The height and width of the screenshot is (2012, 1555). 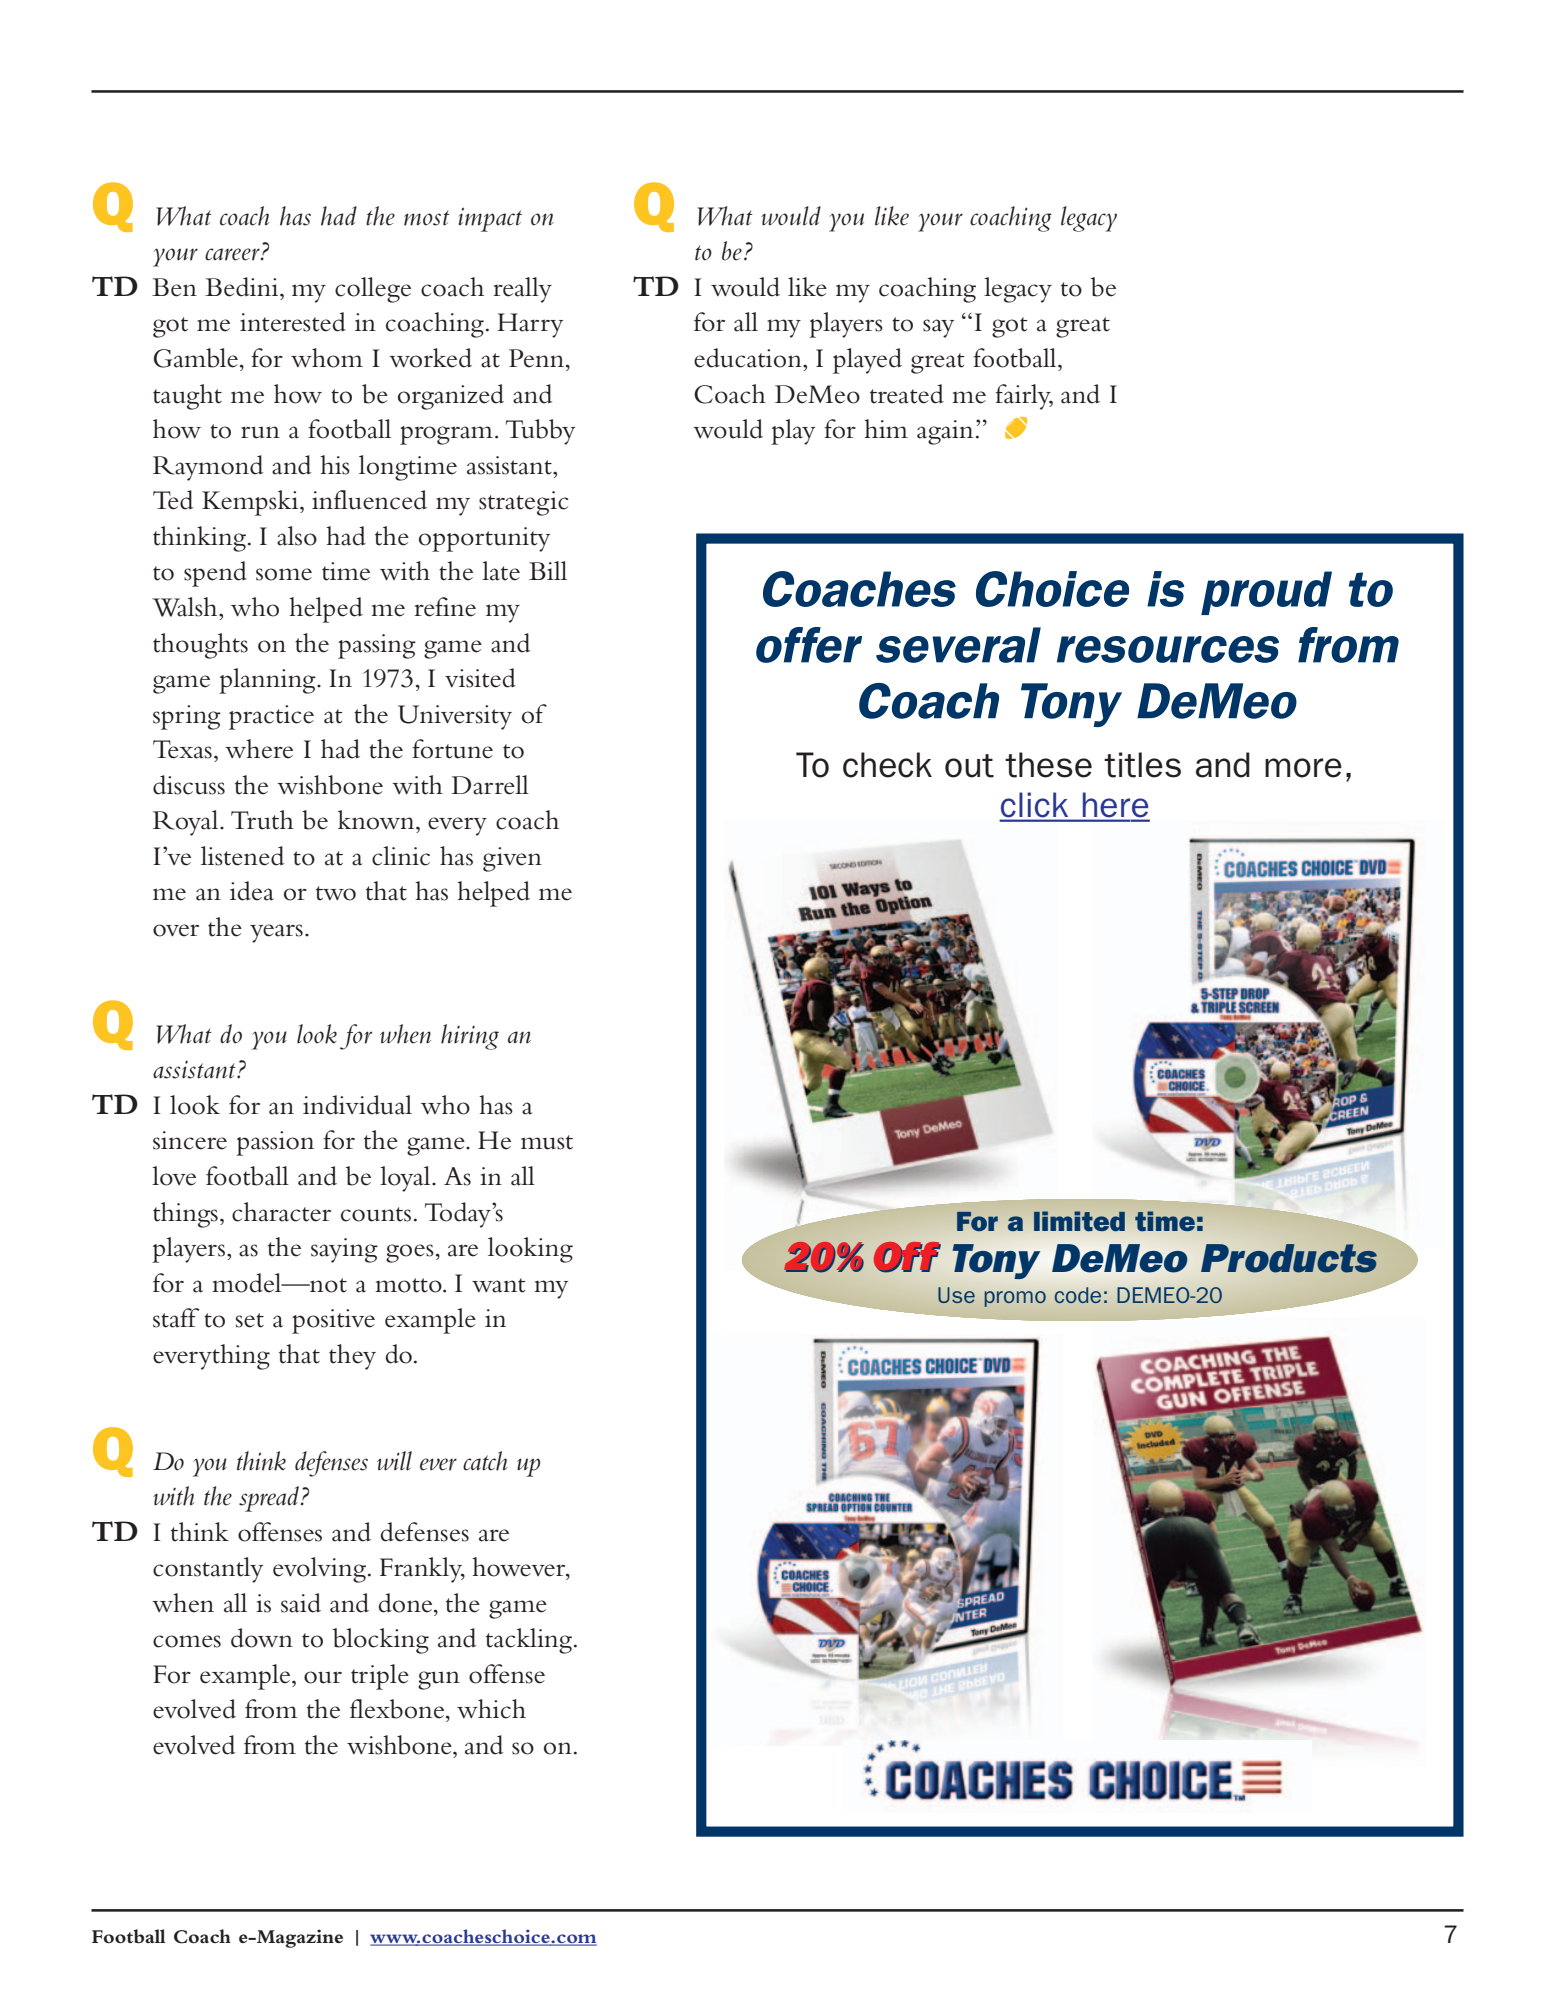 I want to click on offer, so click(x=809, y=645).
